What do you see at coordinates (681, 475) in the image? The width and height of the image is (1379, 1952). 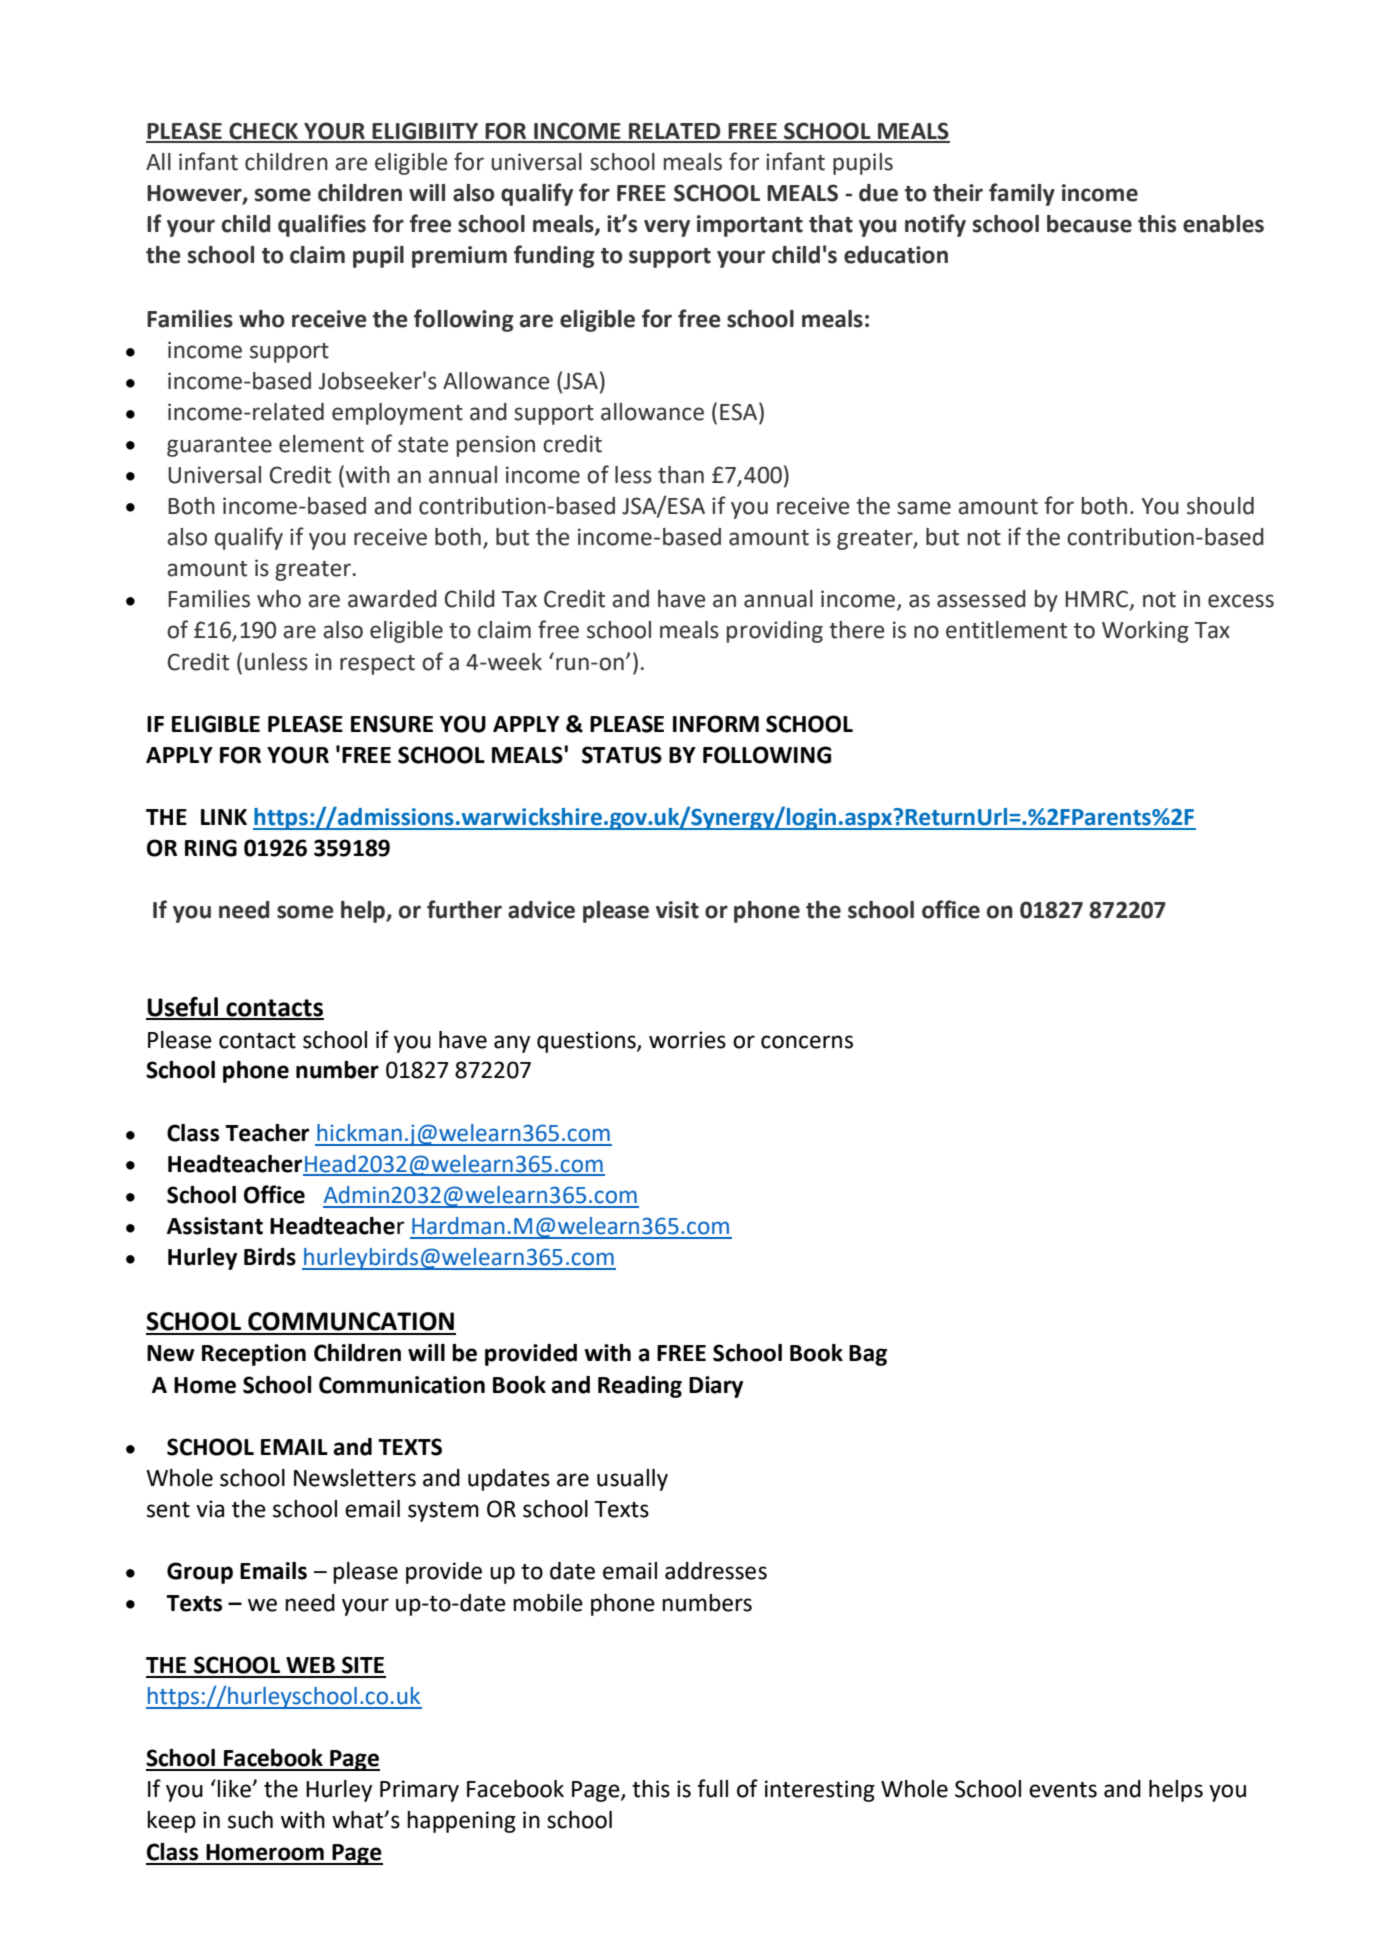 I see `than` at bounding box center [681, 475].
